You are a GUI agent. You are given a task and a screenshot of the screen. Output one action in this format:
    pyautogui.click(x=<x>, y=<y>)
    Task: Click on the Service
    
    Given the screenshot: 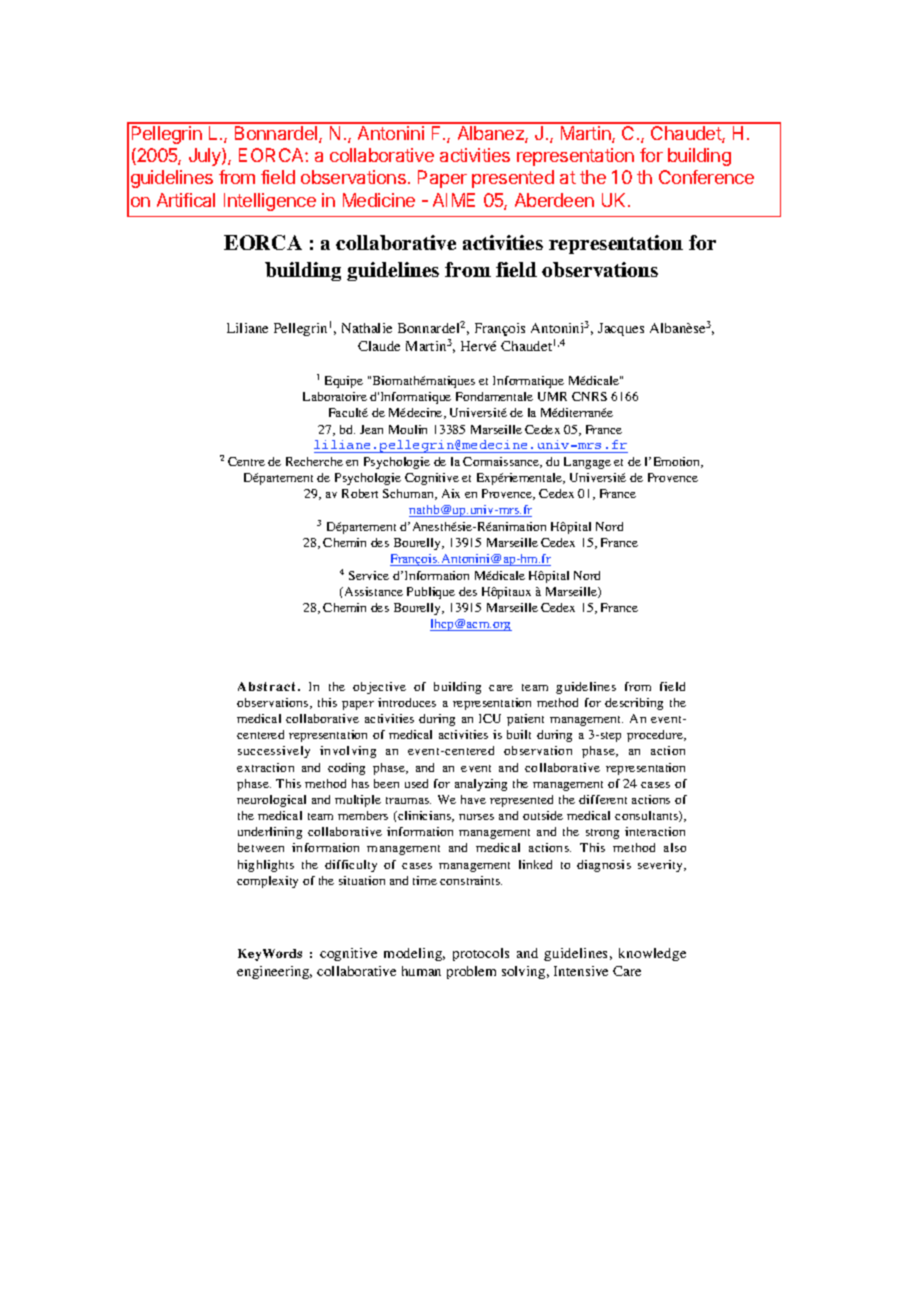 What is the action you would take?
    pyautogui.click(x=369, y=575)
